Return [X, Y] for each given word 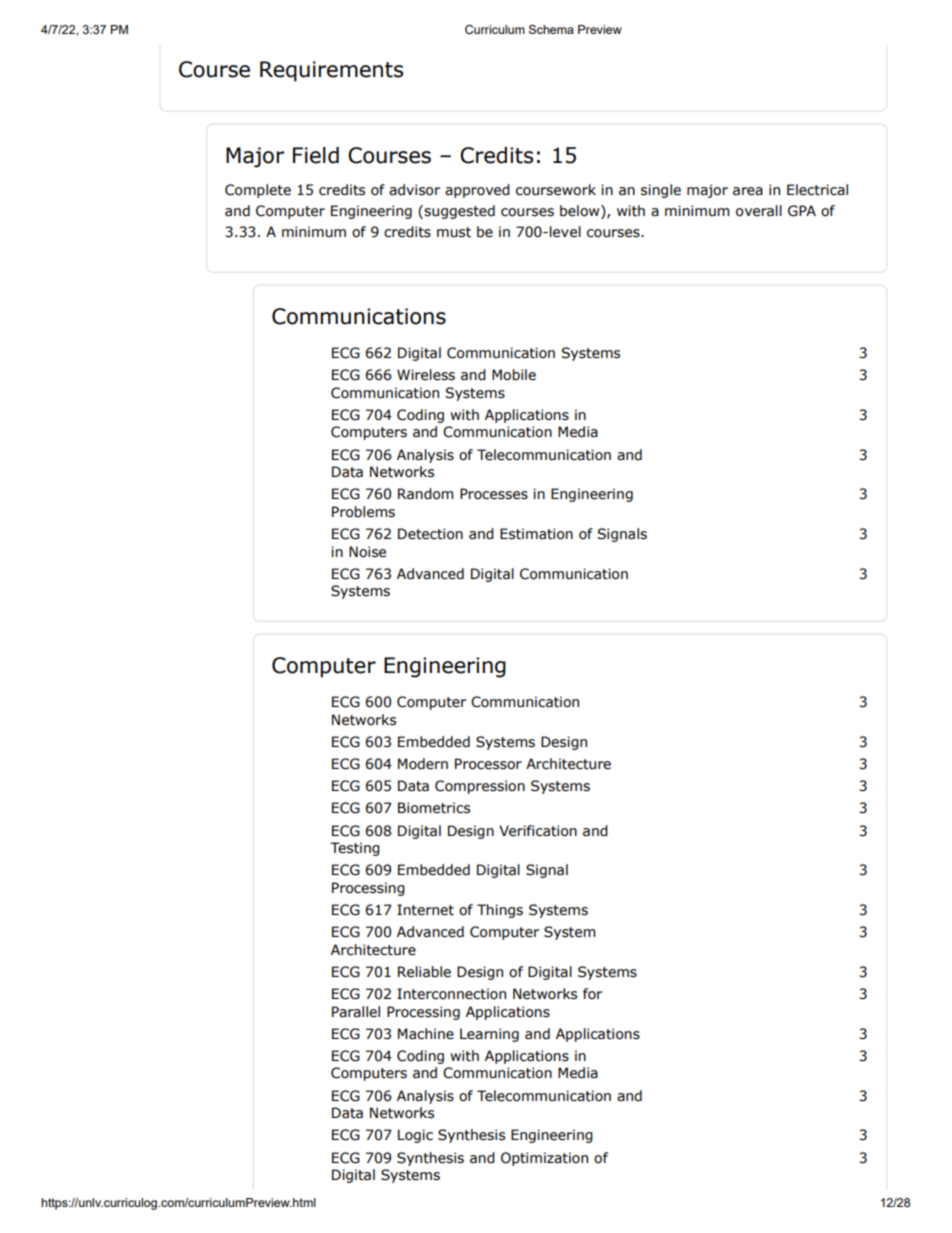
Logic [415, 1136]
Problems [363, 512]
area [748, 191]
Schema [551, 29]
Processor [488, 764]
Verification [538, 831]
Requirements [331, 71]
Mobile [514, 375]
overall [759, 211]
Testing [355, 849]
